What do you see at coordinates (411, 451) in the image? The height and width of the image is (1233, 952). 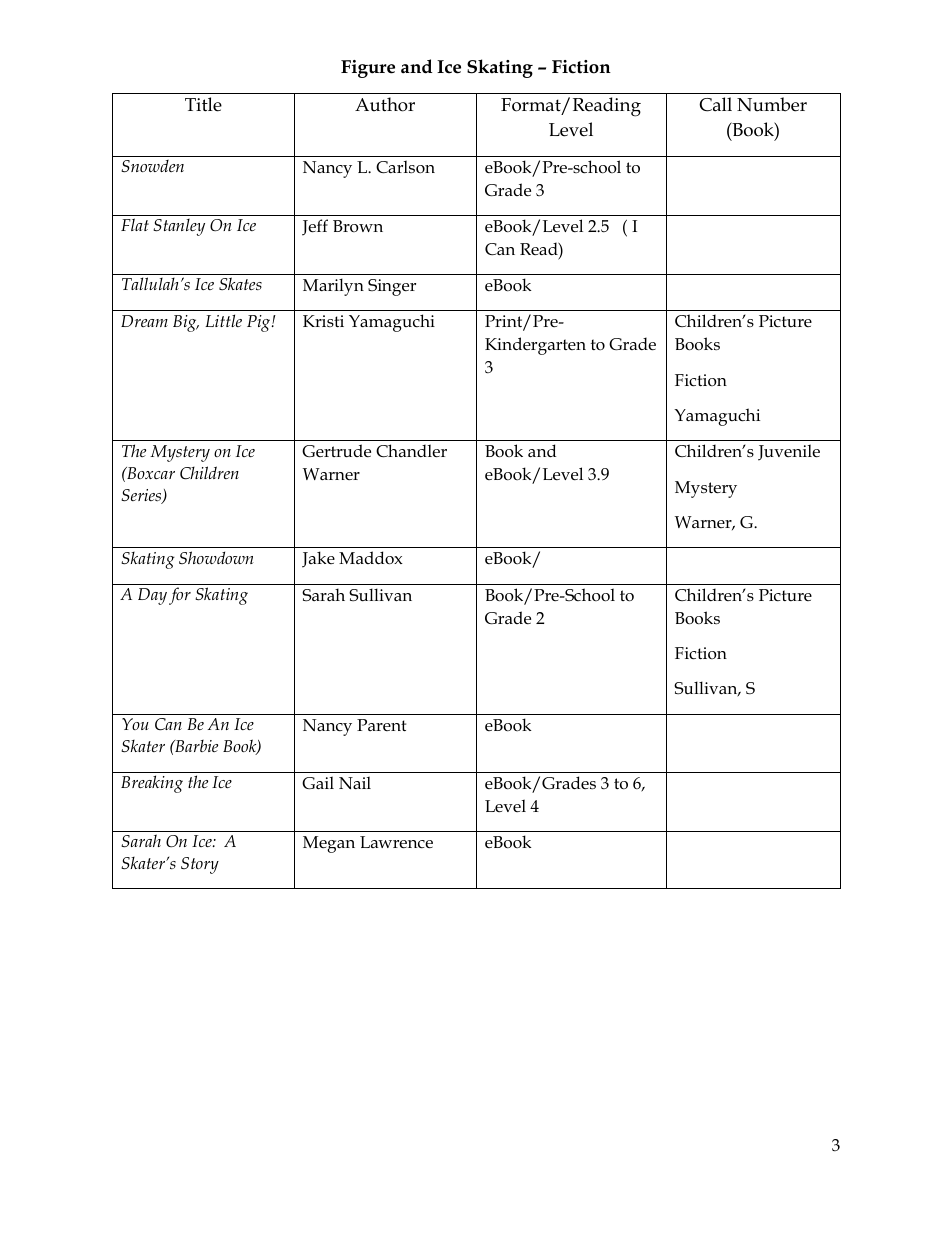 I see `Chandler` at bounding box center [411, 451].
